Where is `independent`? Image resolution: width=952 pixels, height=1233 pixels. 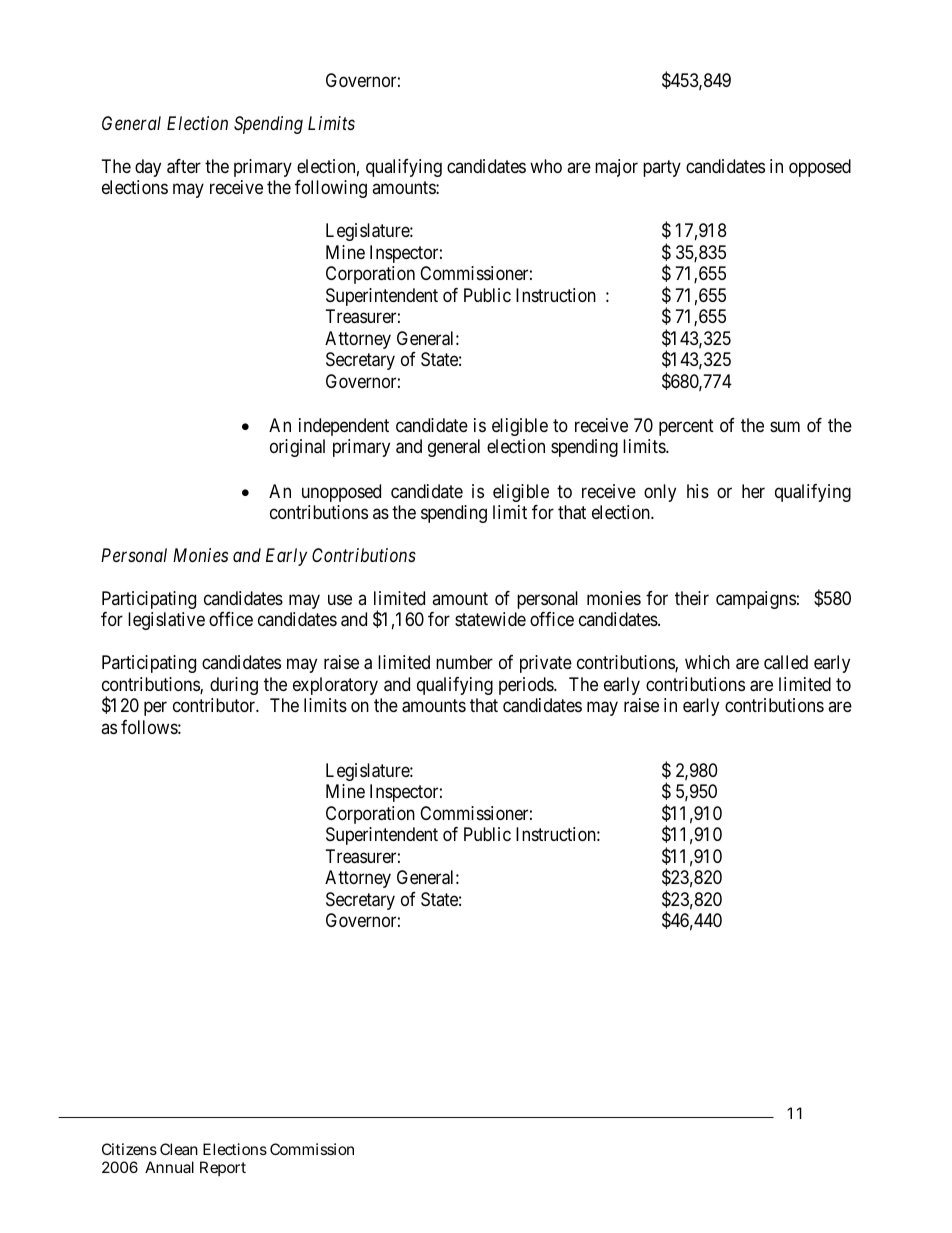 independent is located at coordinates (344, 427).
